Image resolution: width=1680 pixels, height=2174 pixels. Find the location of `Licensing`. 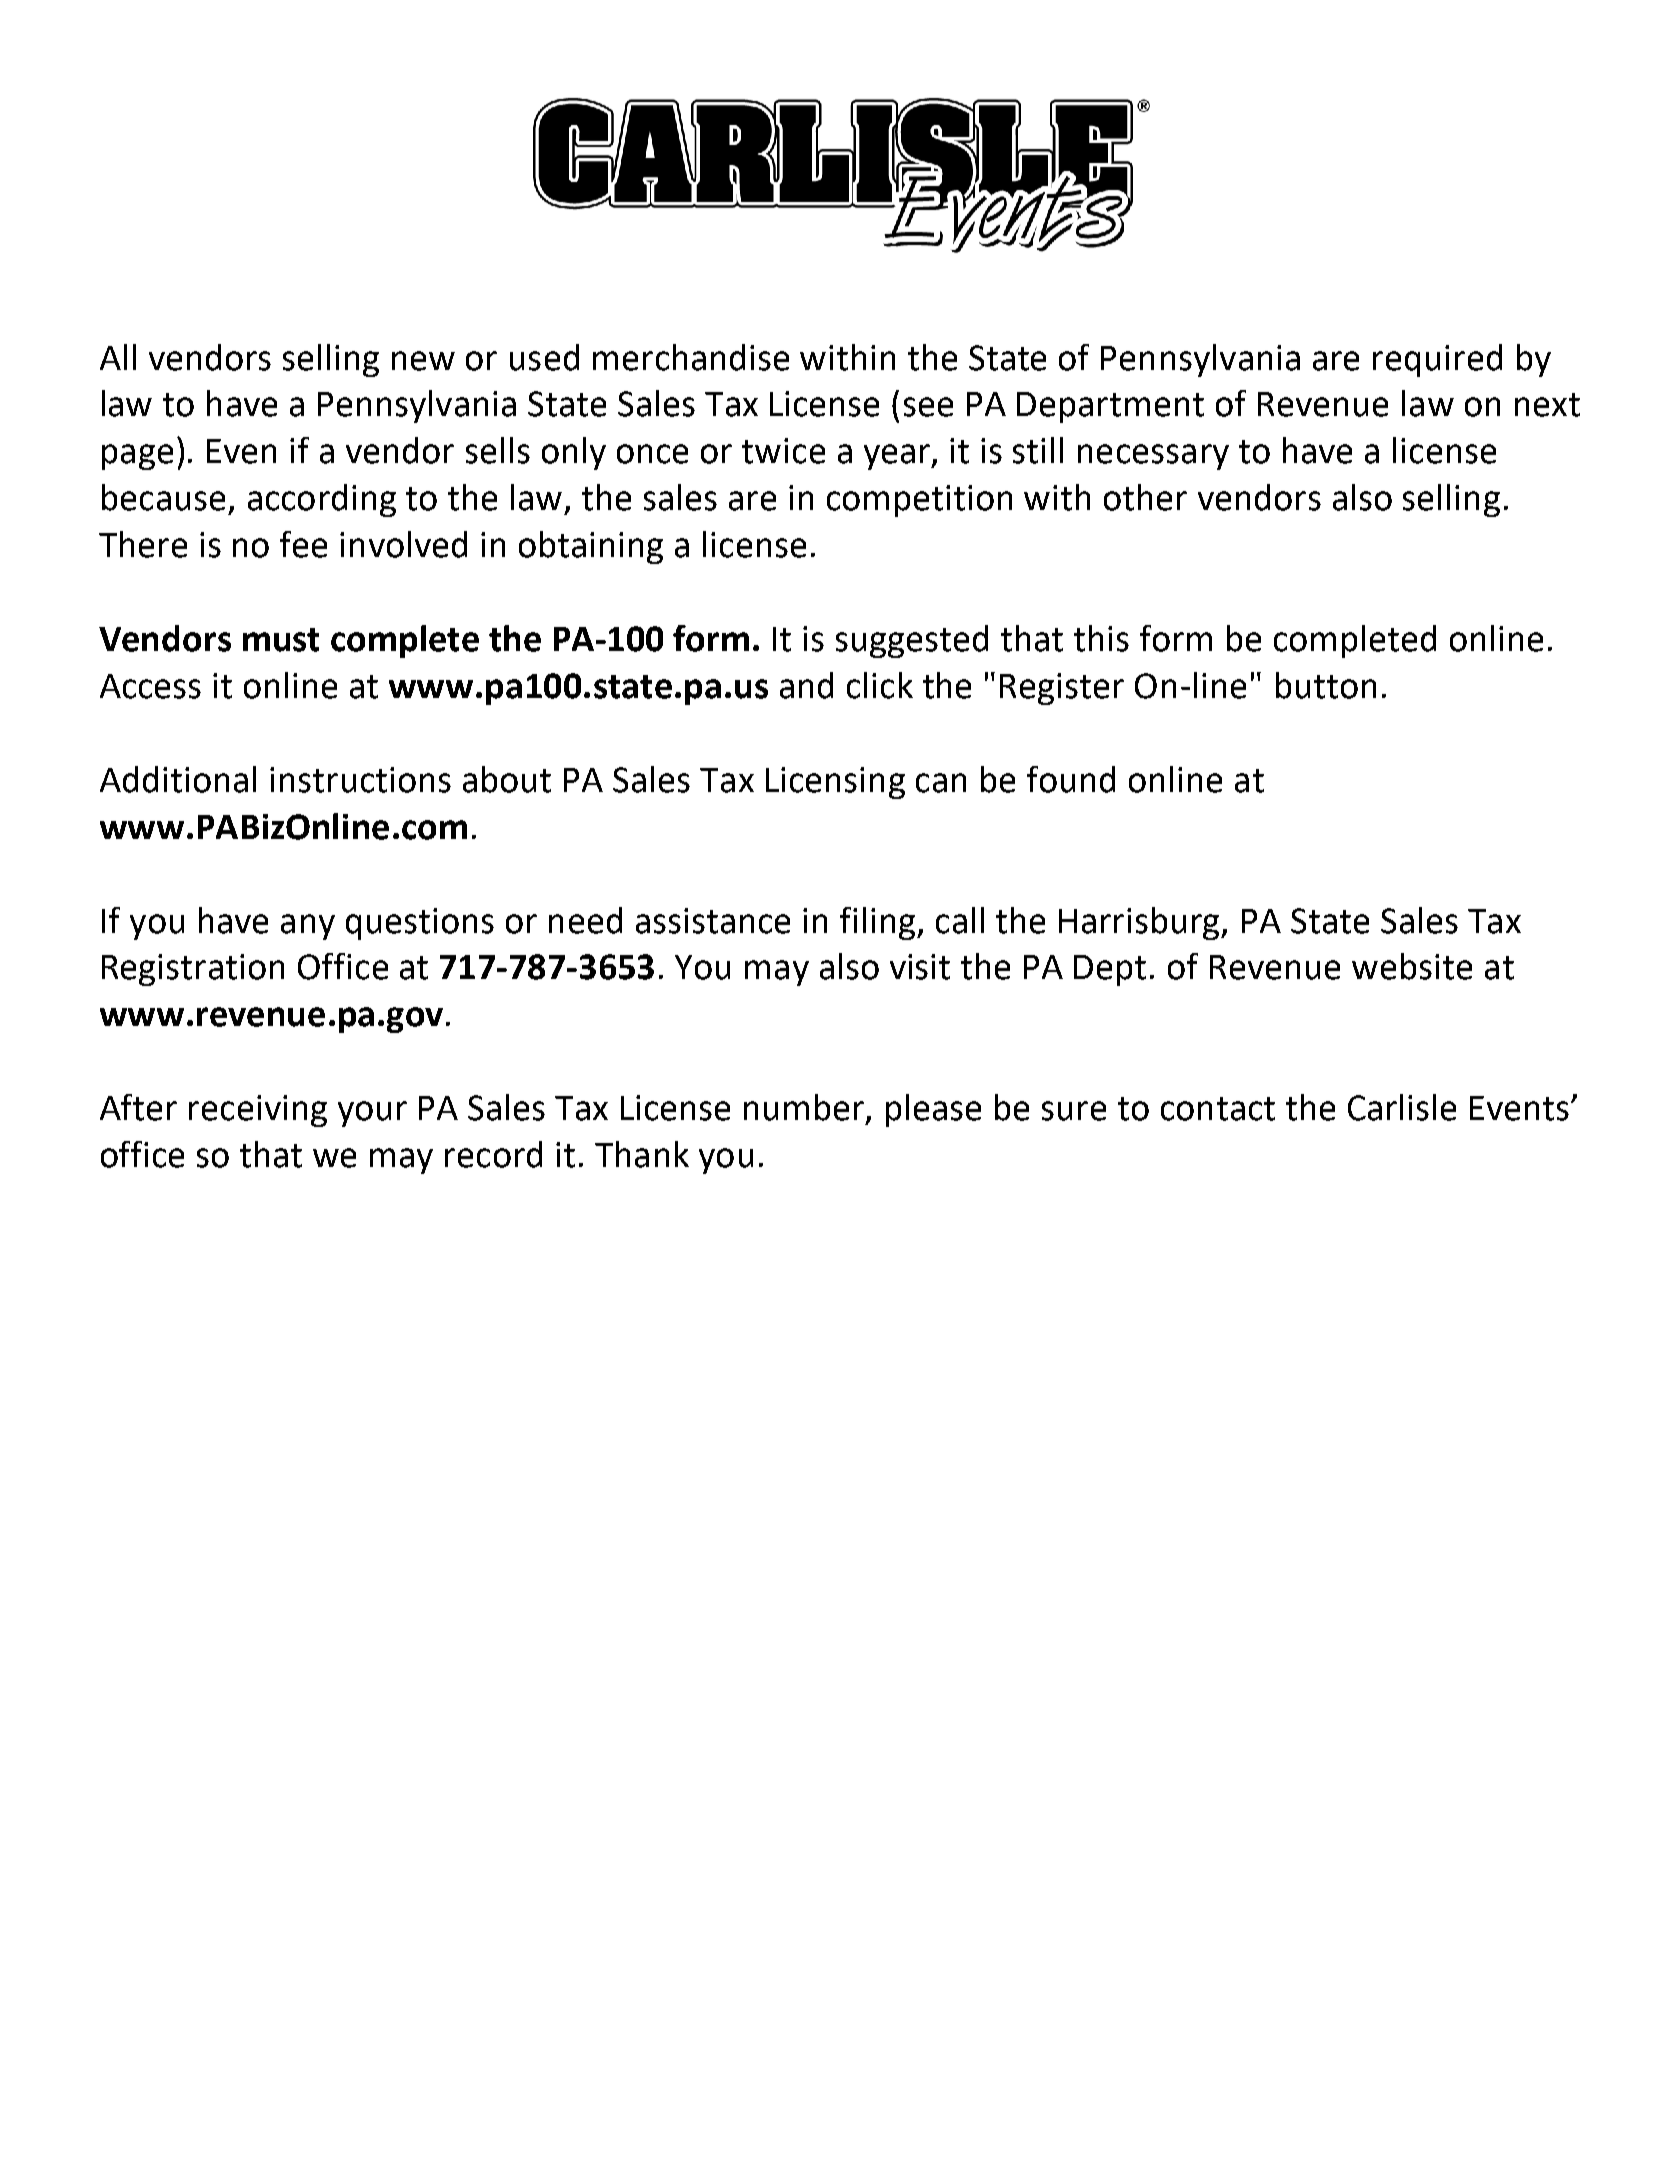

Licensing is located at coordinates (835, 783).
